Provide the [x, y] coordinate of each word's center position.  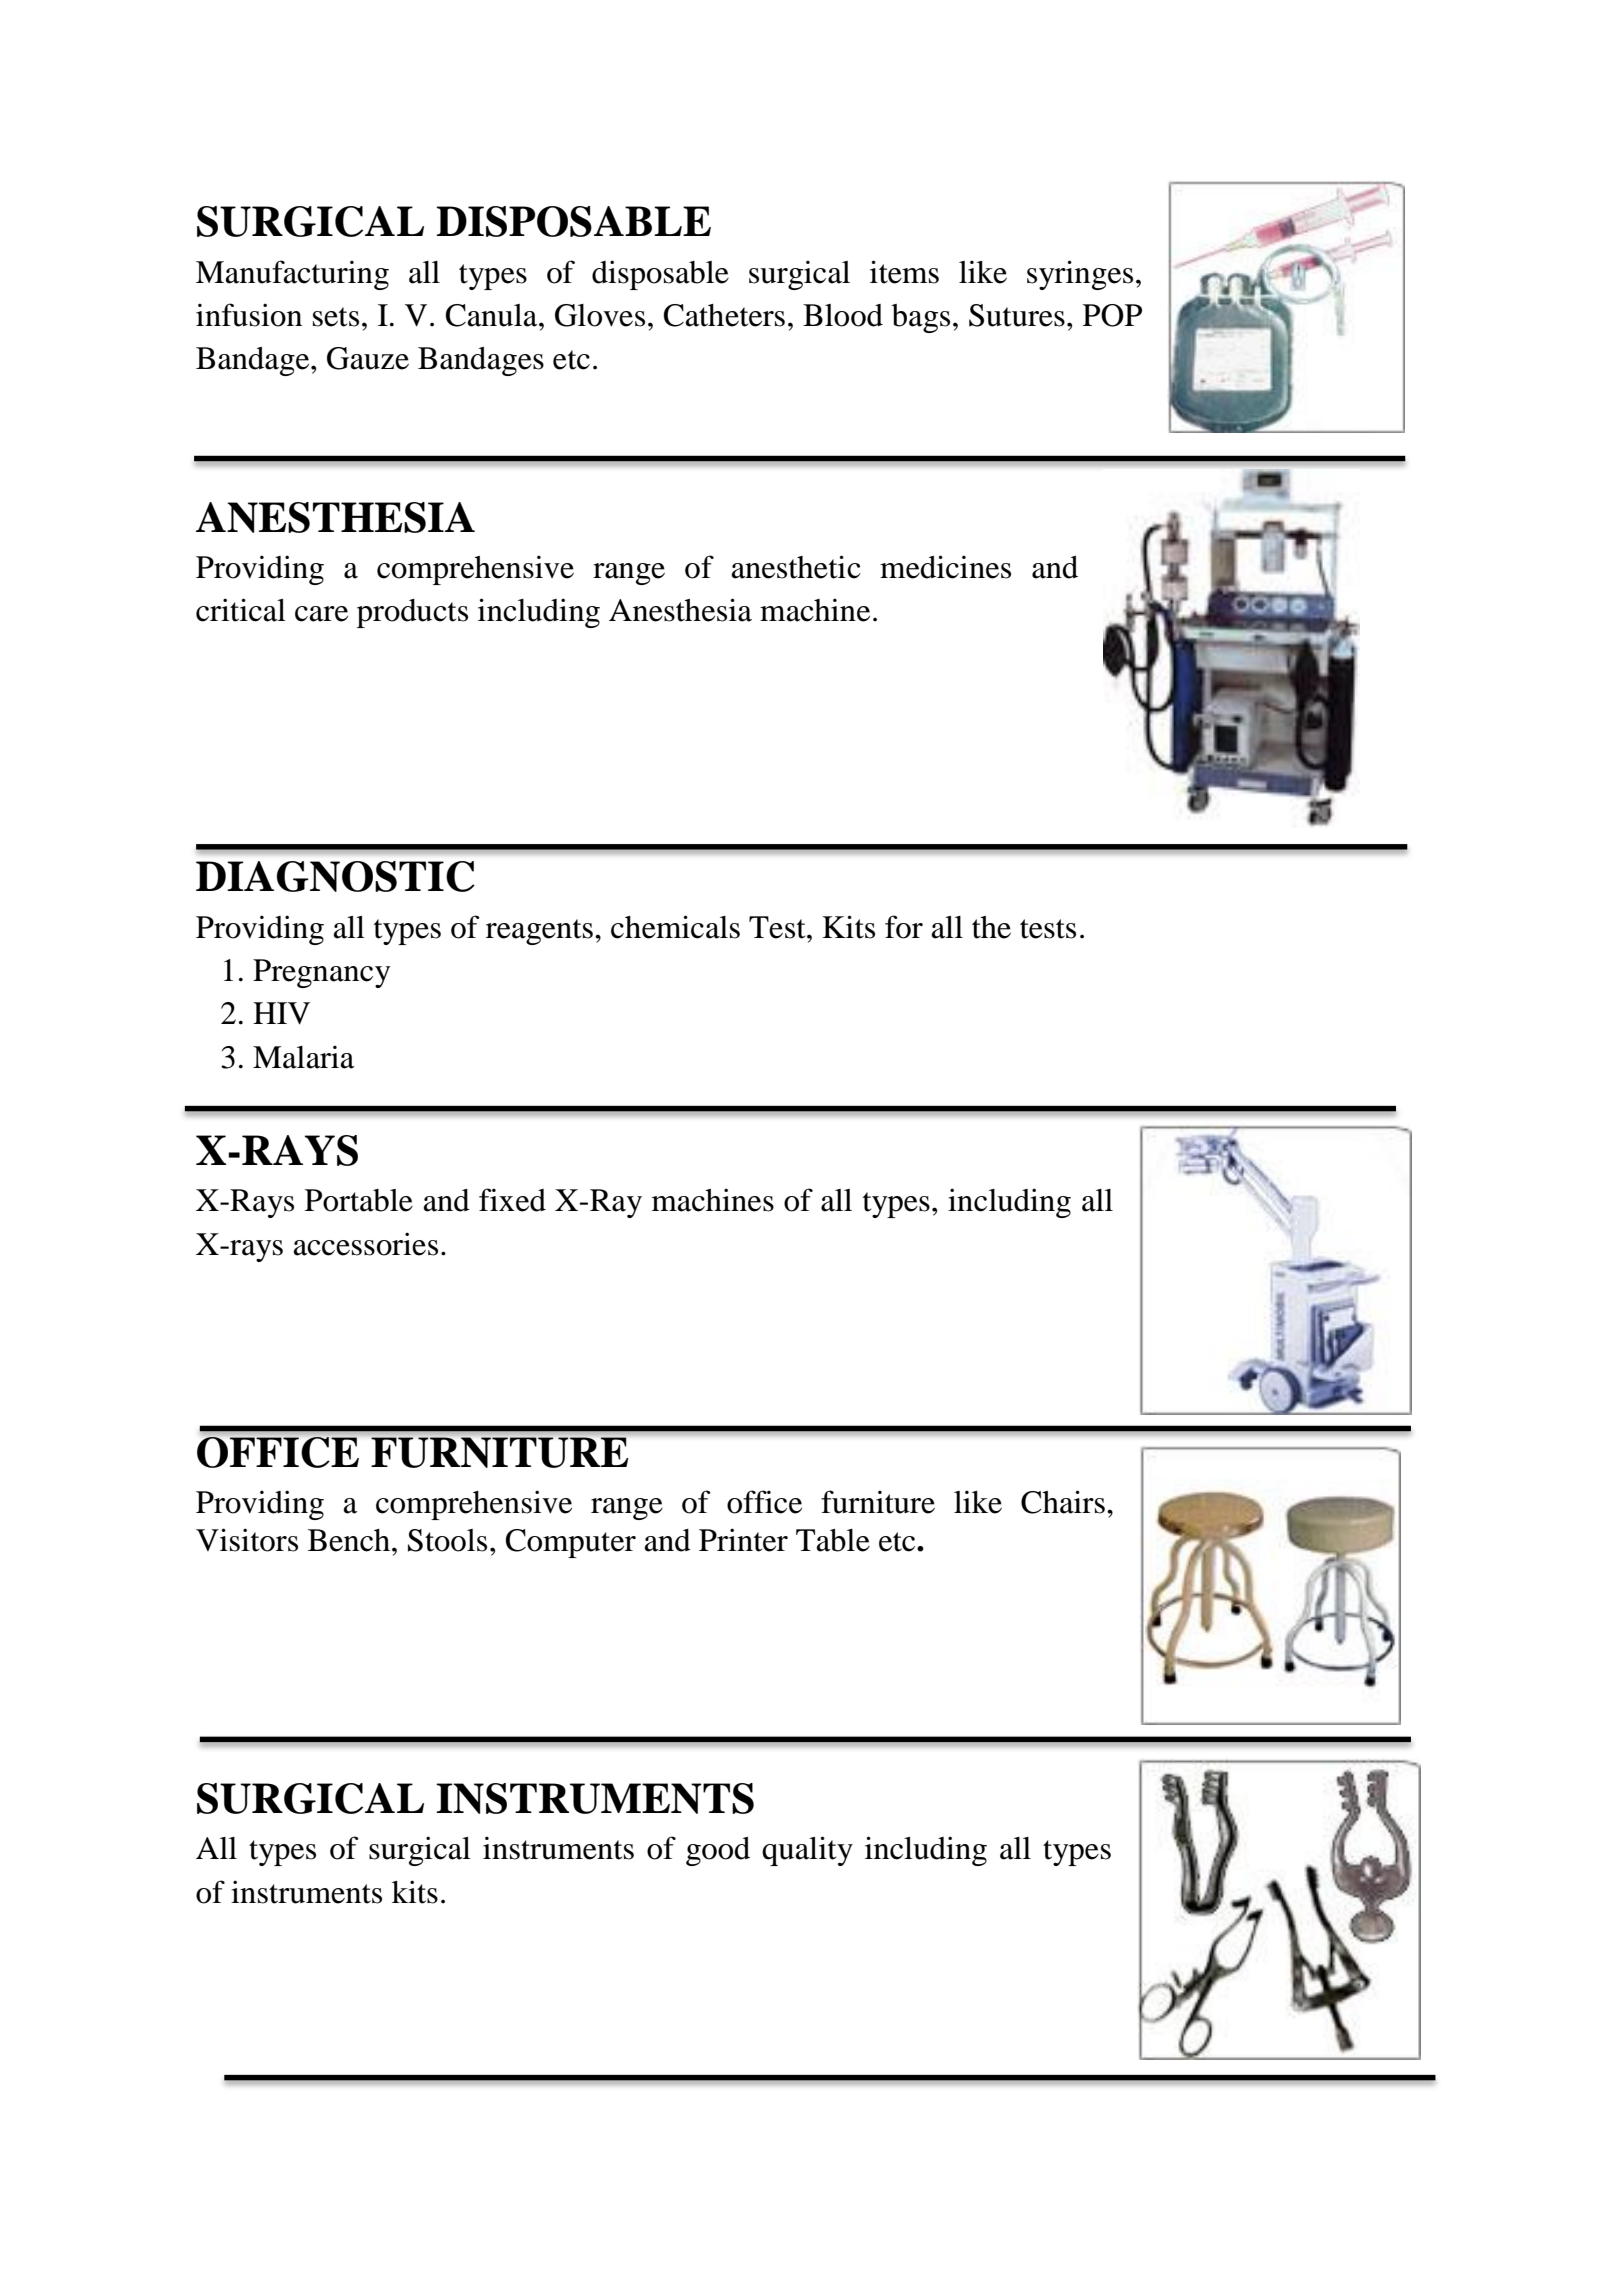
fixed [512, 1200]
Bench [350, 1540]
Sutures [1017, 315]
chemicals [675, 927]
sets [336, 317]
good [718, 1851]
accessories [366, 1244]
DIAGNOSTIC [335, 876]
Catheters [724, 315]
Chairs [1063, 1502]
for [904, 927]
